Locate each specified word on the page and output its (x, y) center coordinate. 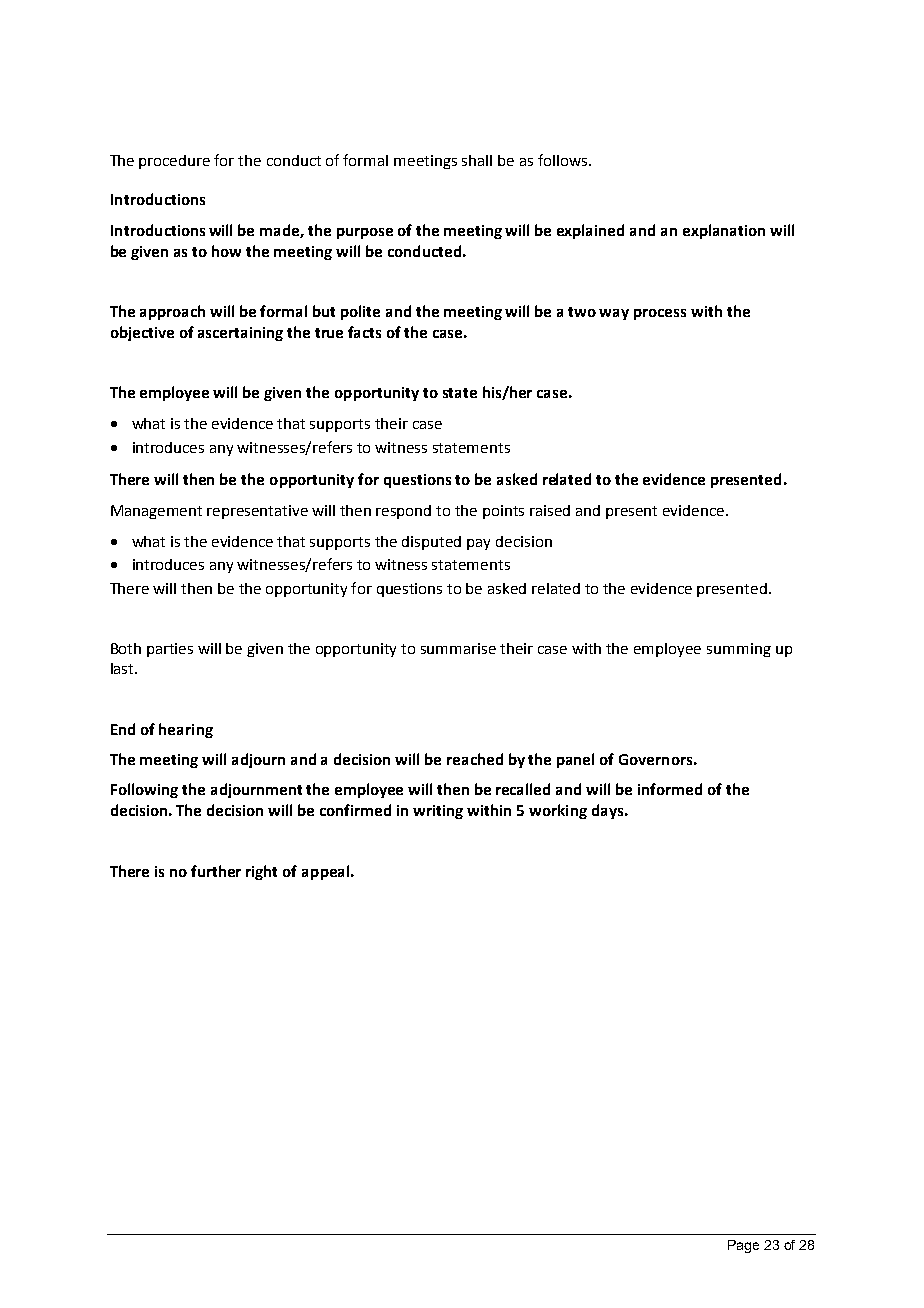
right (261, 872)
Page (743, 1246)
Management (156, 512)
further (216, 871)
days (609, 811)
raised (550, 510)
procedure (174, 162)
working (558, 811)
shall (477, 160)
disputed (431, 543)
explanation (724, 231)
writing (438, 812)
